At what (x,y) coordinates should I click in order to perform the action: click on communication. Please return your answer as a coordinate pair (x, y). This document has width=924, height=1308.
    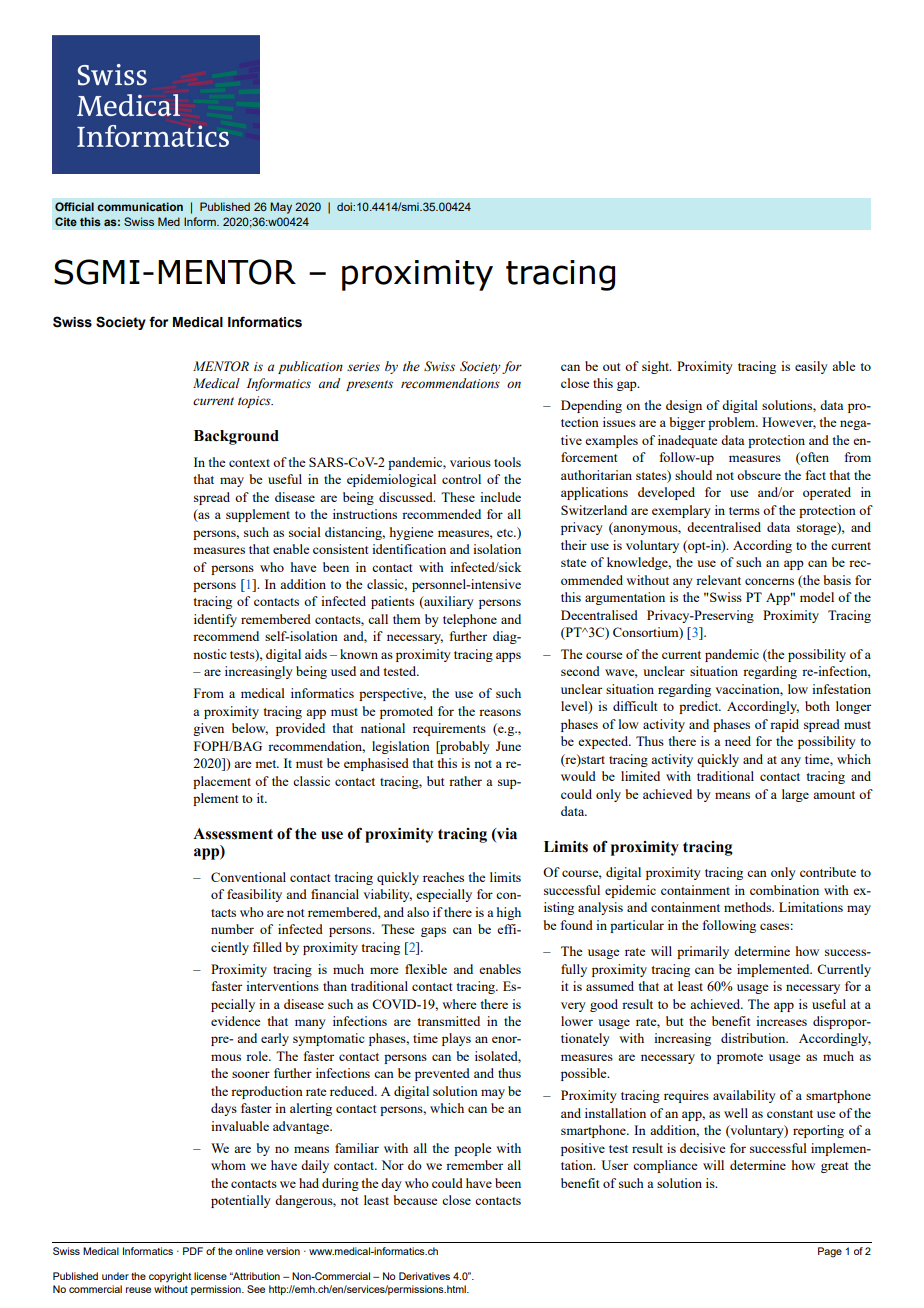
    Looking at the image, I should click on (140, 206).
